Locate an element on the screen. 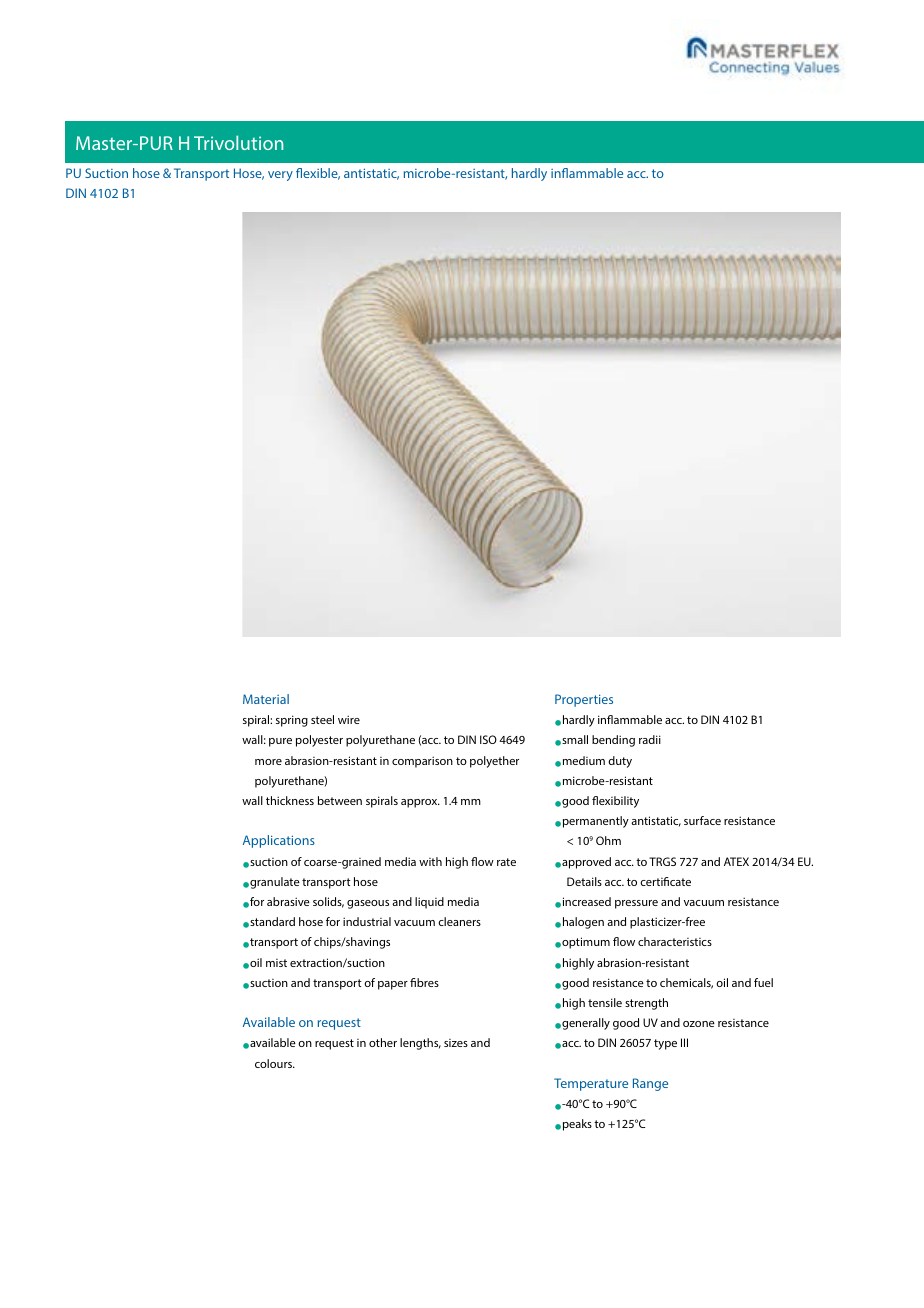 This screenshot has width=924, height=1308. Properties is located at coordinates (584, 700).
